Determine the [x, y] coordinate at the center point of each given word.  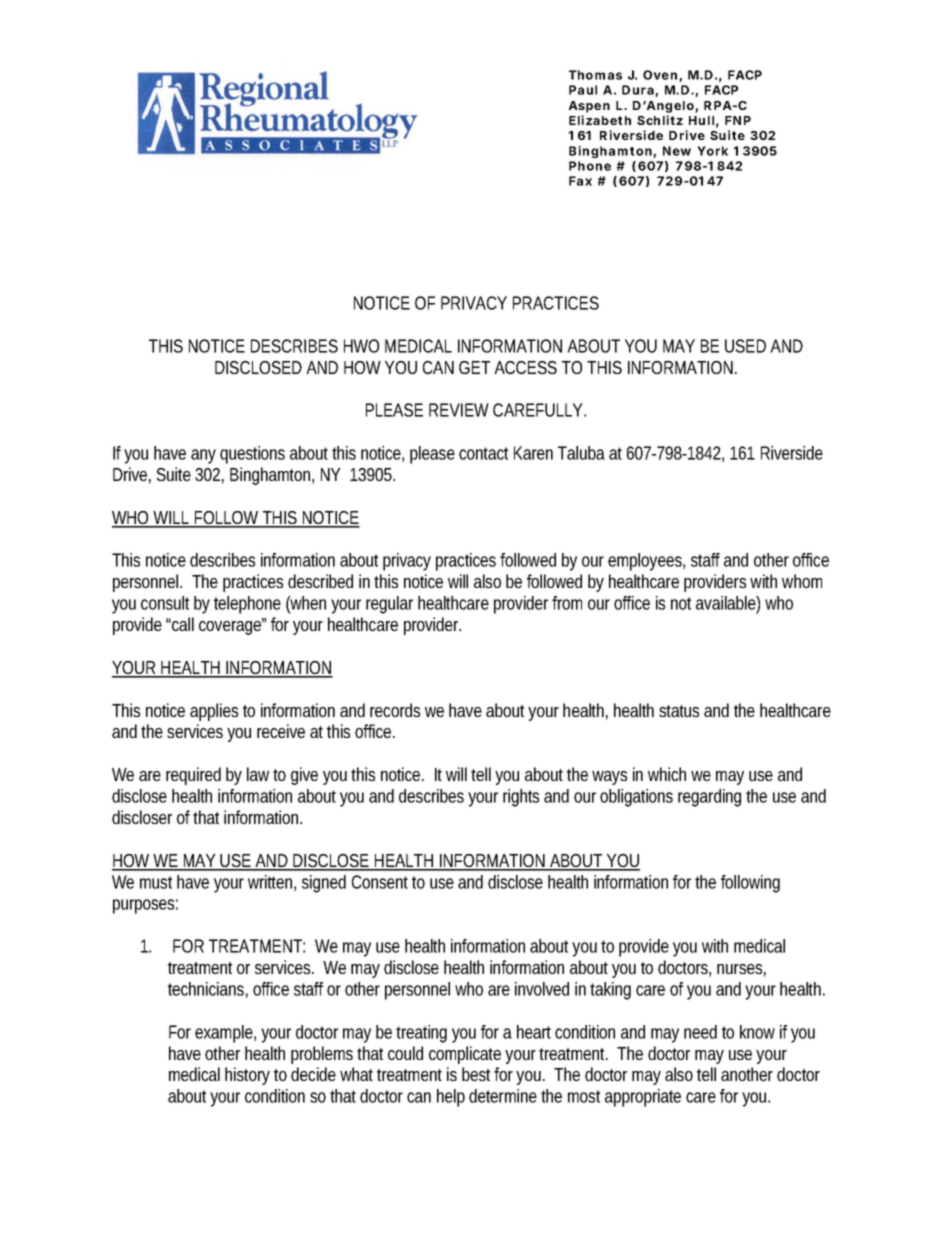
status [679, 711]
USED [745, 346]
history [247, 1076]
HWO [361, 346]
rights [521, 798]
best [478, 1074]
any [203, 456]
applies [214, 712]
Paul [583, 90]
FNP [738, 120]
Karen [533, 453]
